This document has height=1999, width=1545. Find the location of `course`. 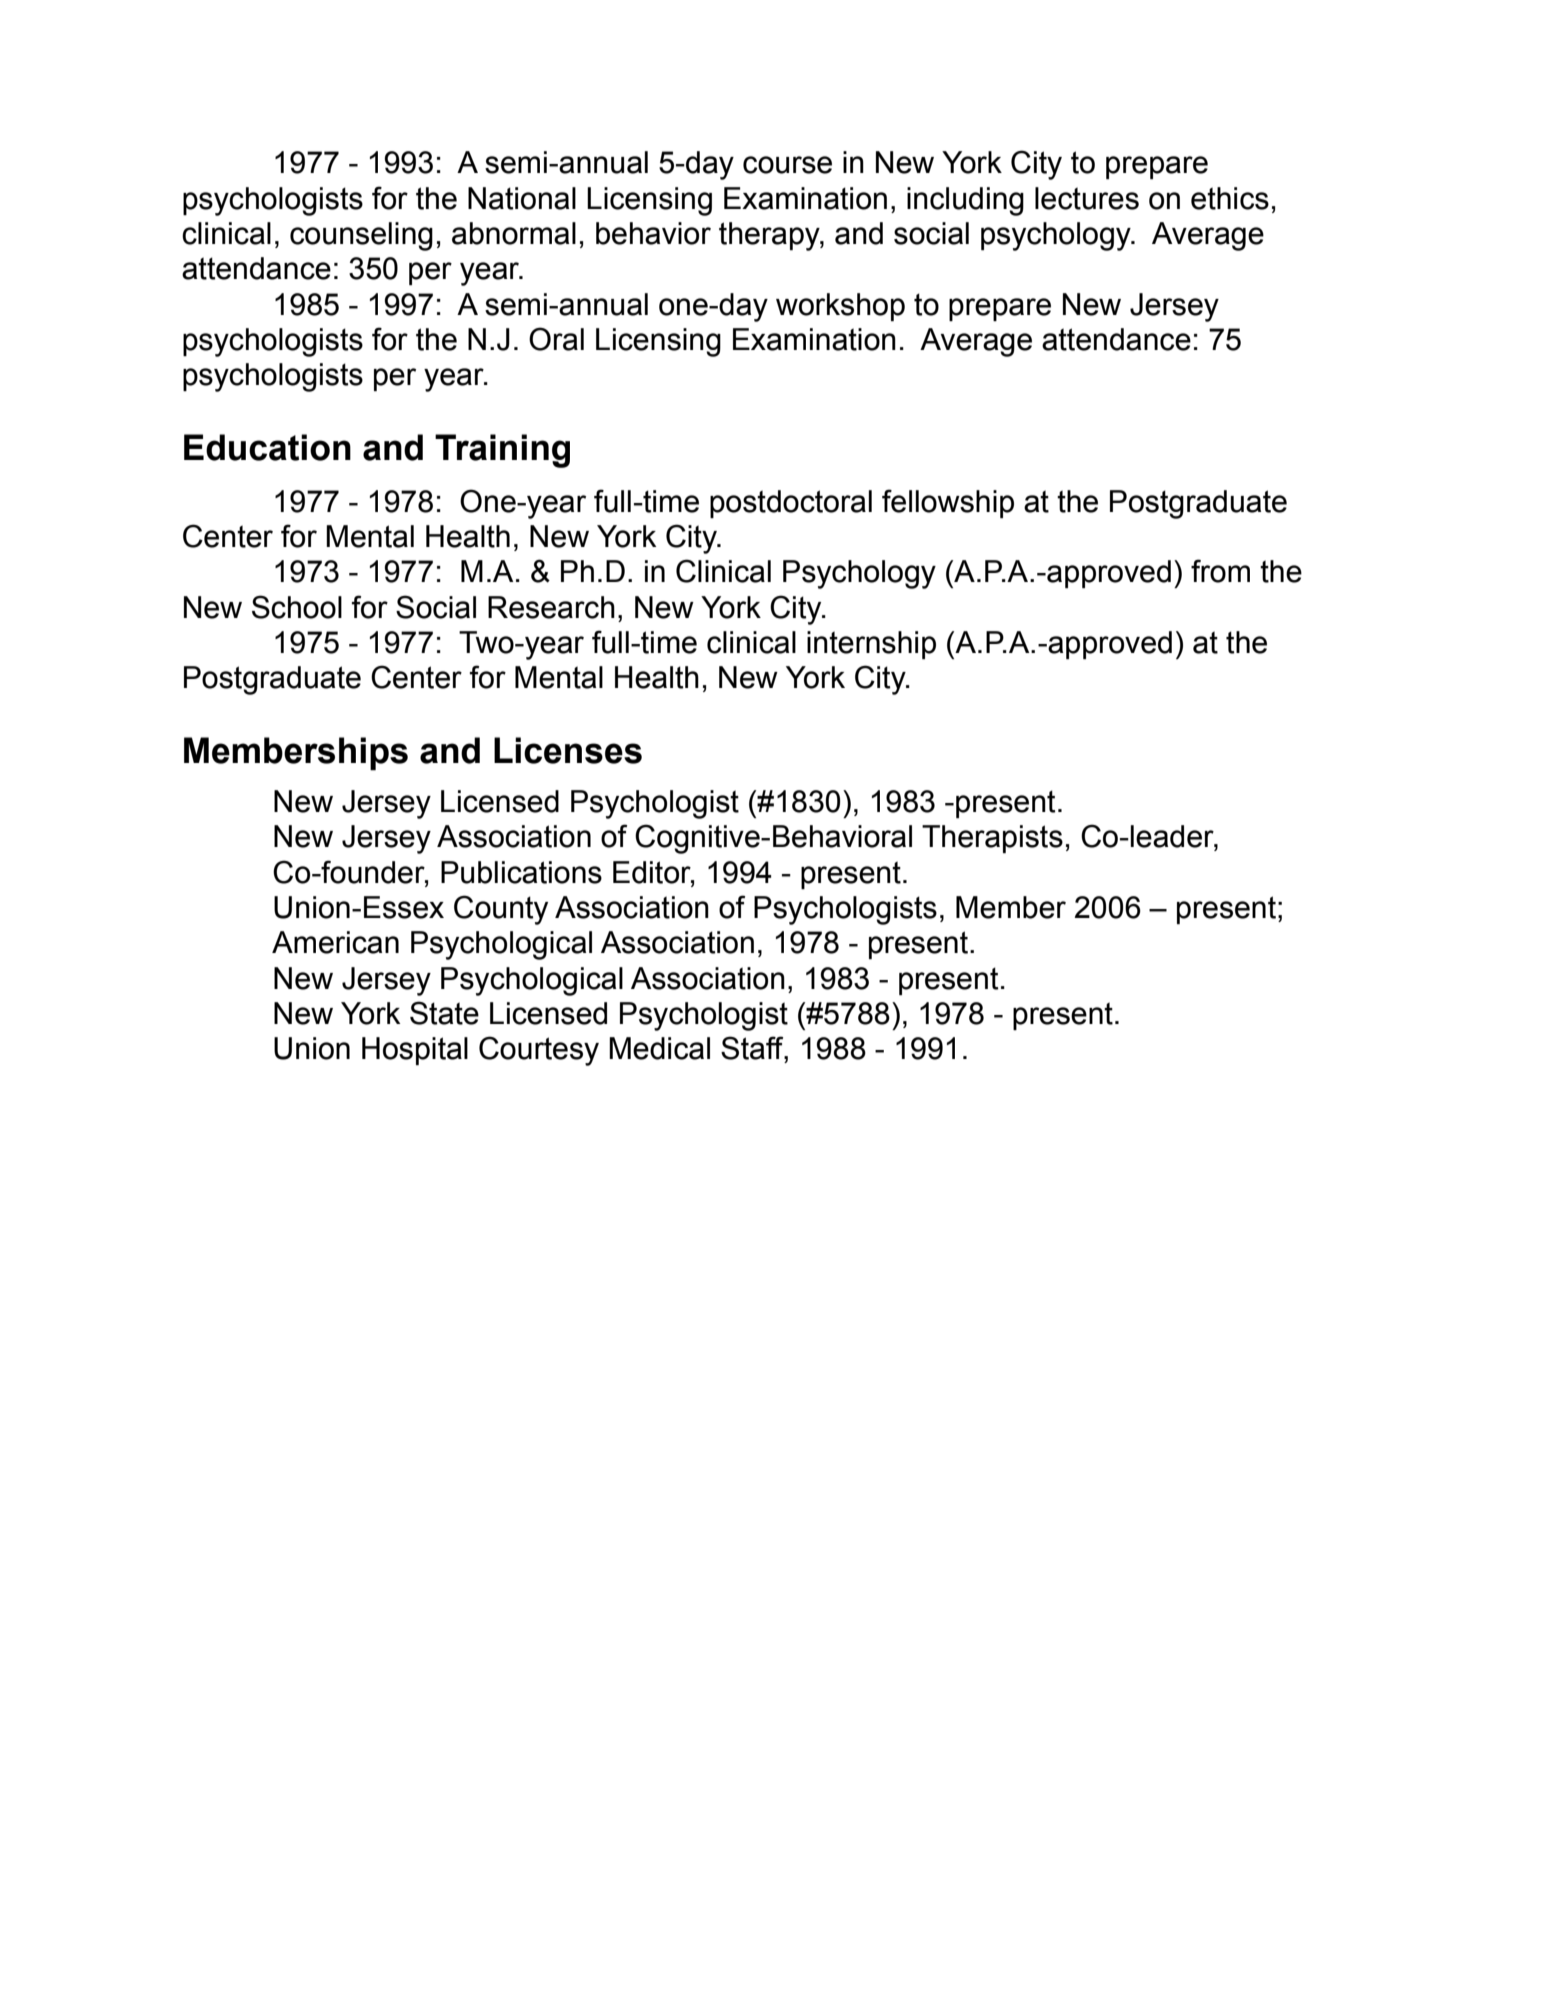

course is located at coordinates (787, 165).
